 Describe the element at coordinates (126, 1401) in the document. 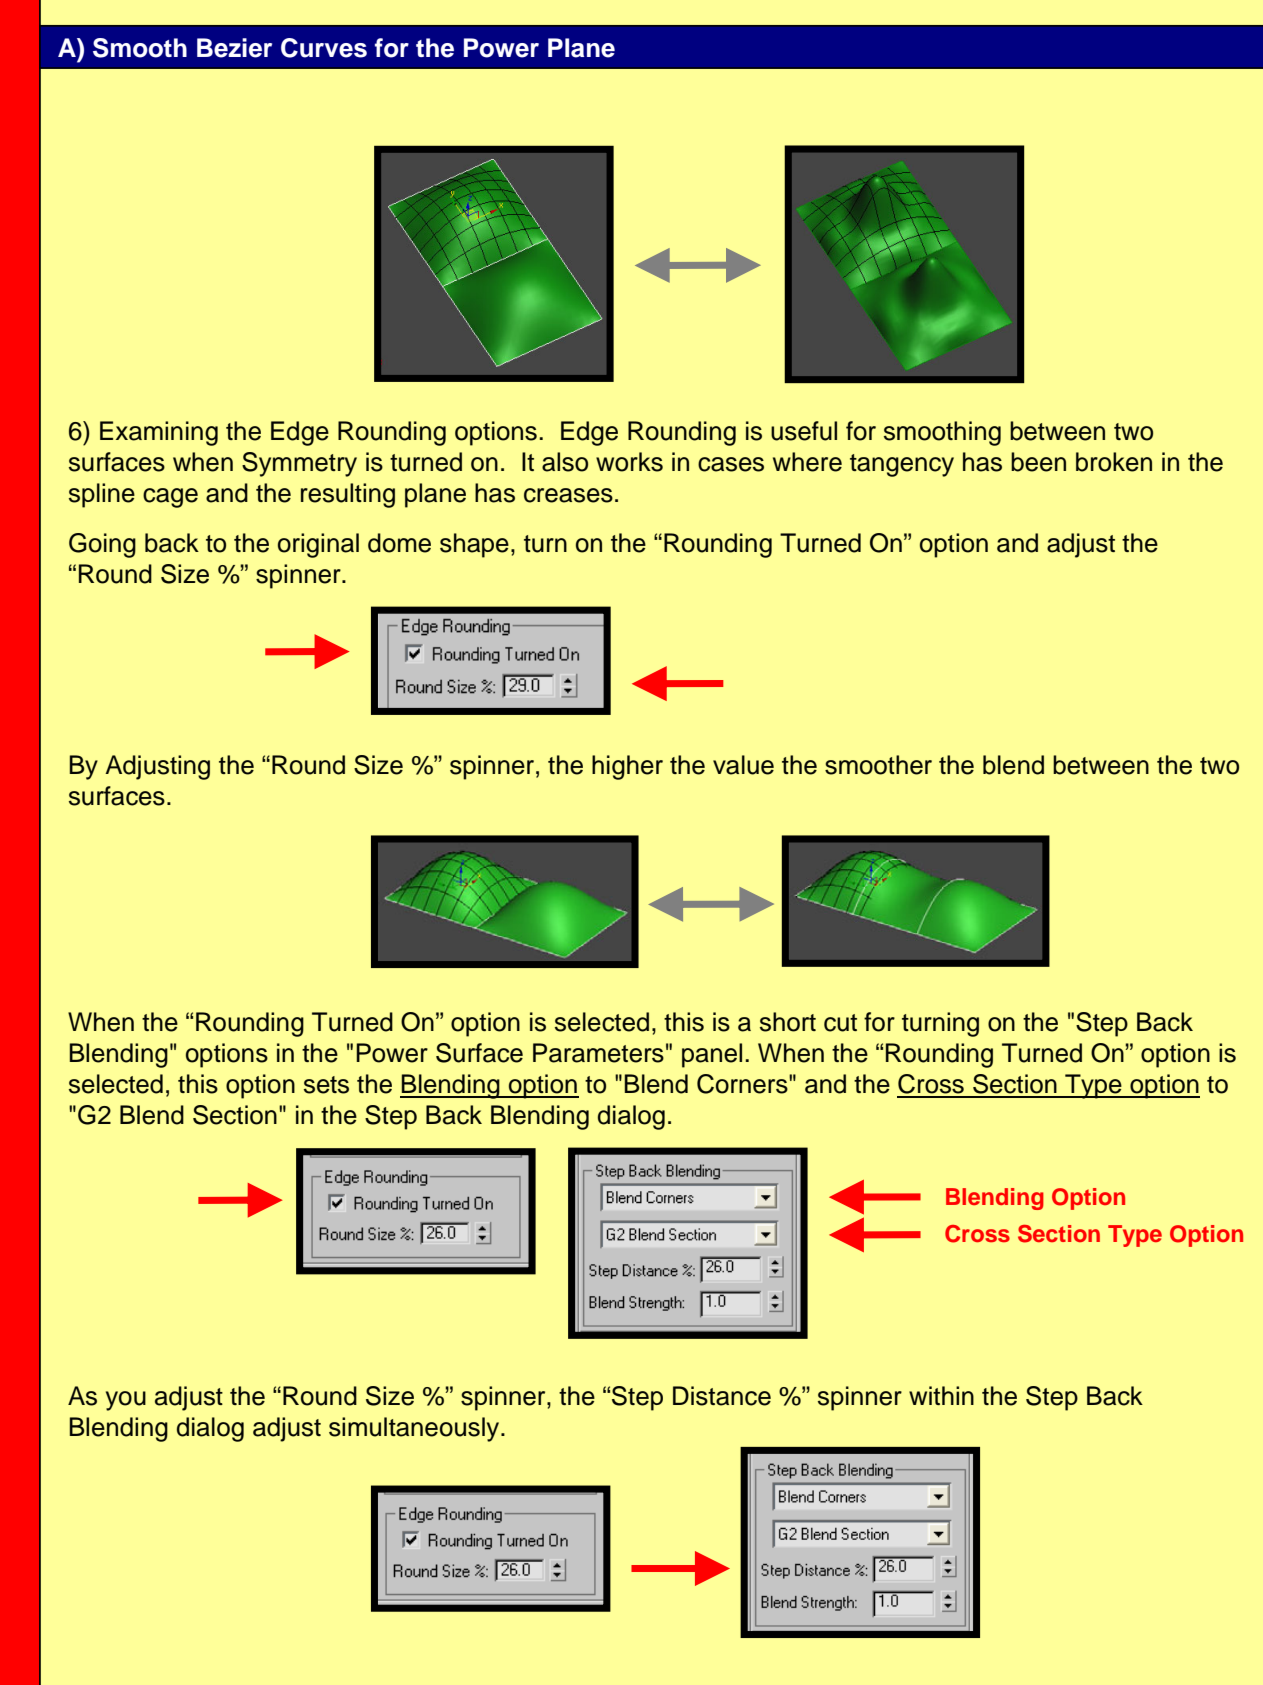

I see `you` at that location.
